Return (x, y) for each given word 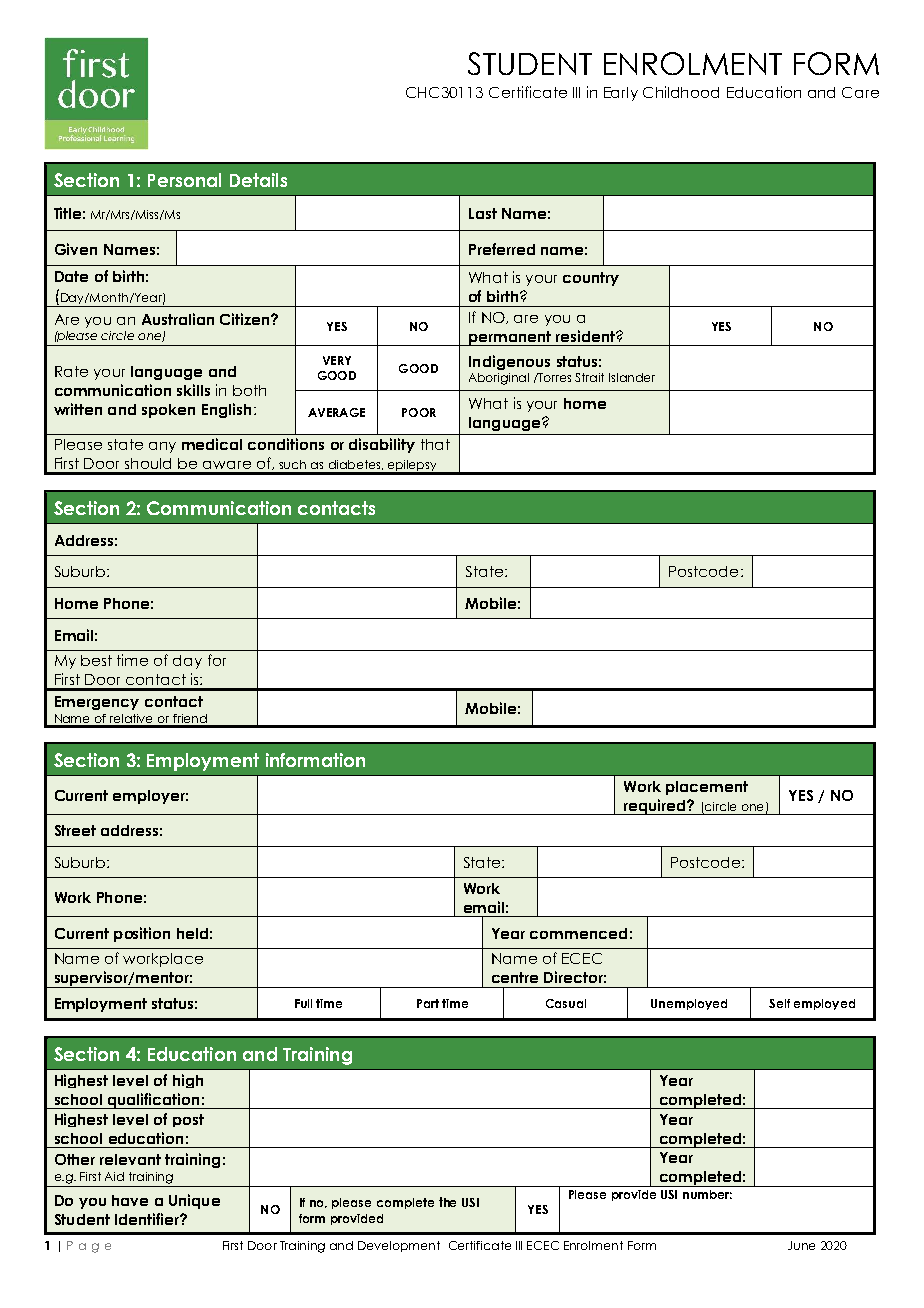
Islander (632, 377)
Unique (194, 1201)
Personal (184, 180)
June (801, 1245)
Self (779, 1003)
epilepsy (412, 467)
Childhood (681, 92)
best (96, 660)
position (142, 934)
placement (707, 788)
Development (399, 1246)
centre (515, 977)
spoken (168, 411)
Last (483, 213)
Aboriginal (499, 379)
